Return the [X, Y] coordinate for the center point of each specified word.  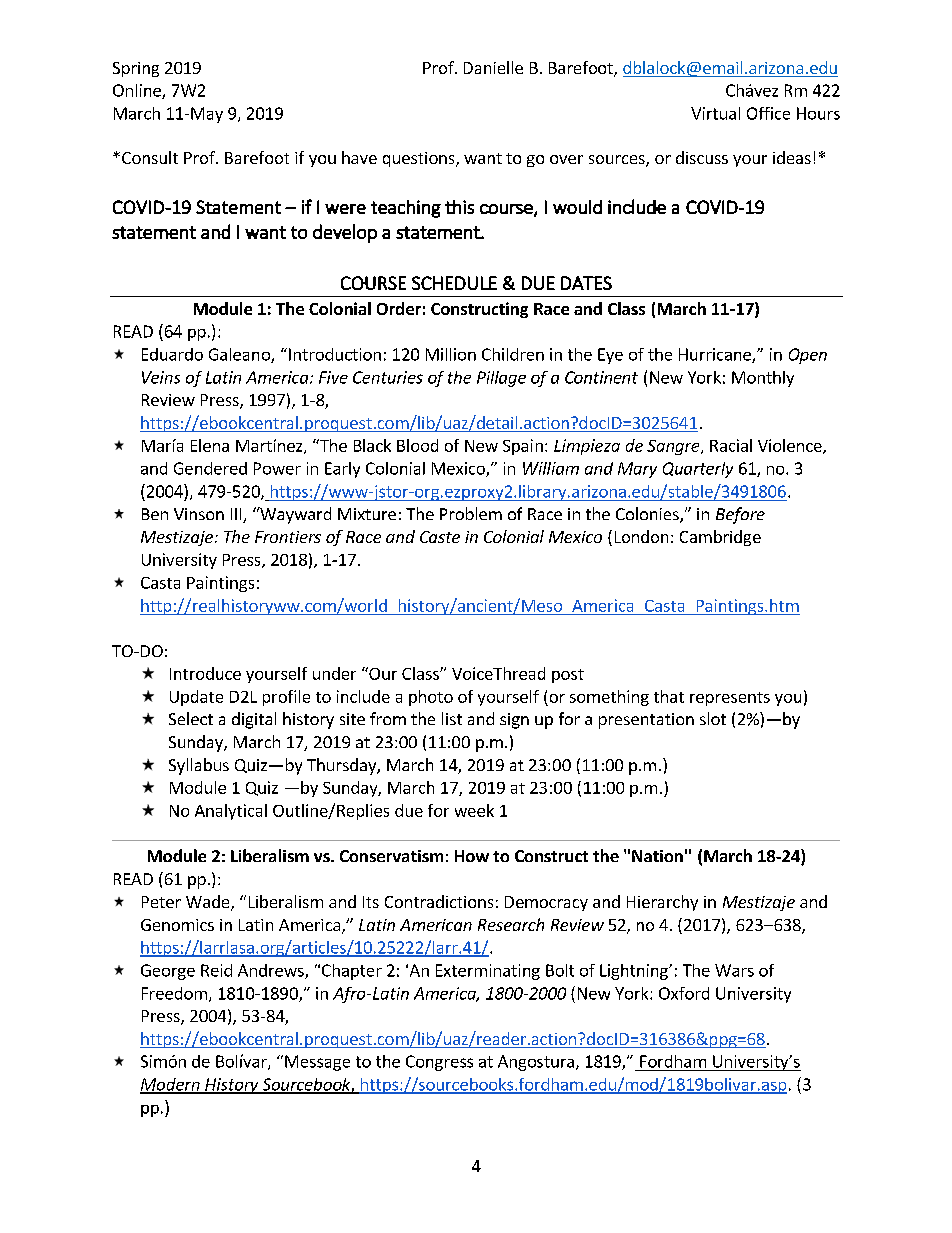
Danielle [493, 67]
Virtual [715, 113]
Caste [440, 537]
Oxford [684, 993]
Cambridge [720, 538]
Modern [171, 1085]
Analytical [231, 812]
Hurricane [716, 355]
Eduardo [172, 354]
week [474, 810]
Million [451, 354]
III [237, 515]
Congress [439, 1063]
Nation [657, 856]
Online [138, 91]
